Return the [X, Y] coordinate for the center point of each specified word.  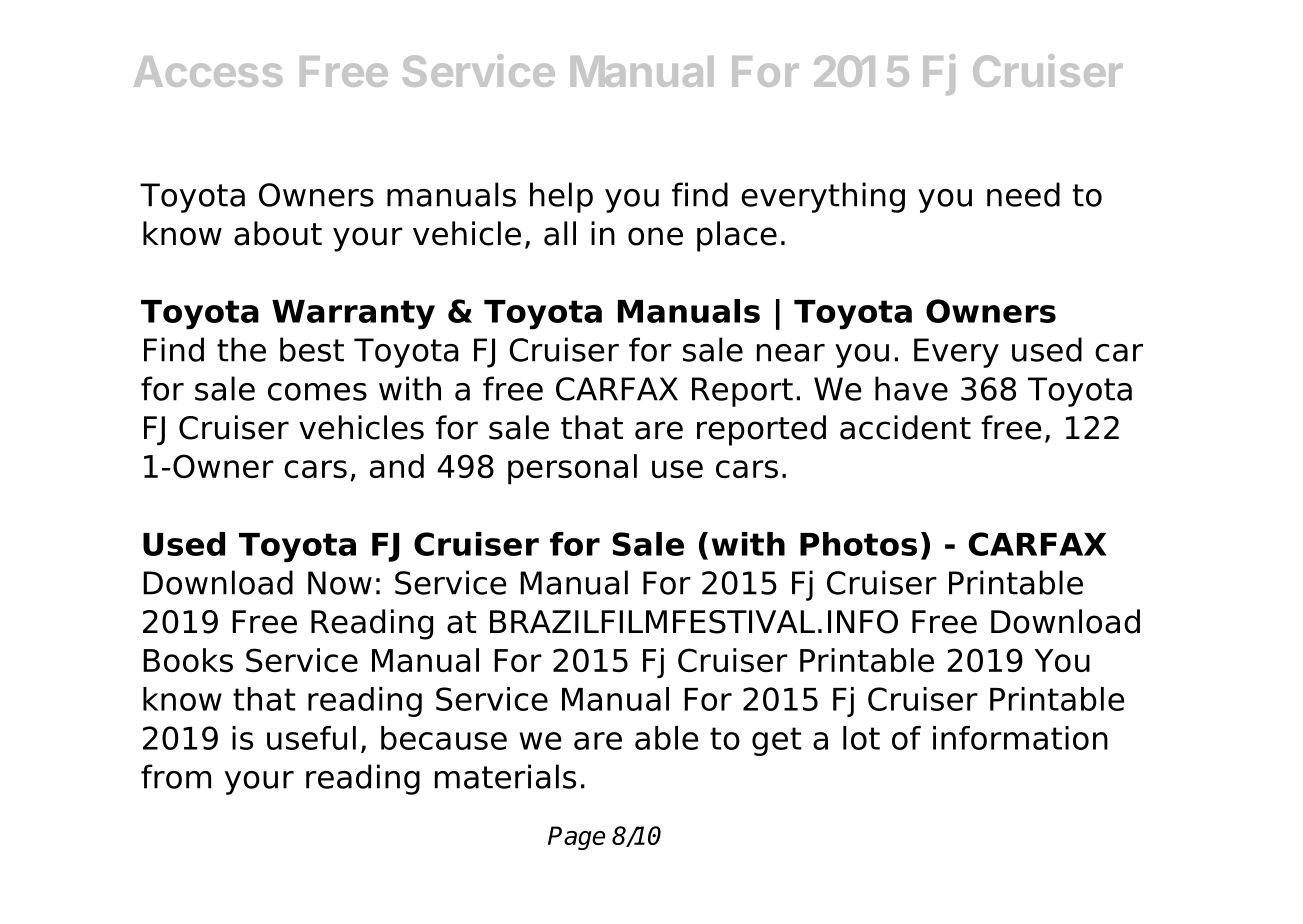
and [397, 466]
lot [861, 738]
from [176, 776]
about [278, 233]
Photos [858, 544]
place [737, 236]
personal [572, 469]
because [444, 738]
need [1023, 194]
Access [208, 71]
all [560, 233]
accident [905, 427]
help [561, 197]
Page [576, 838]
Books [188, 660]
